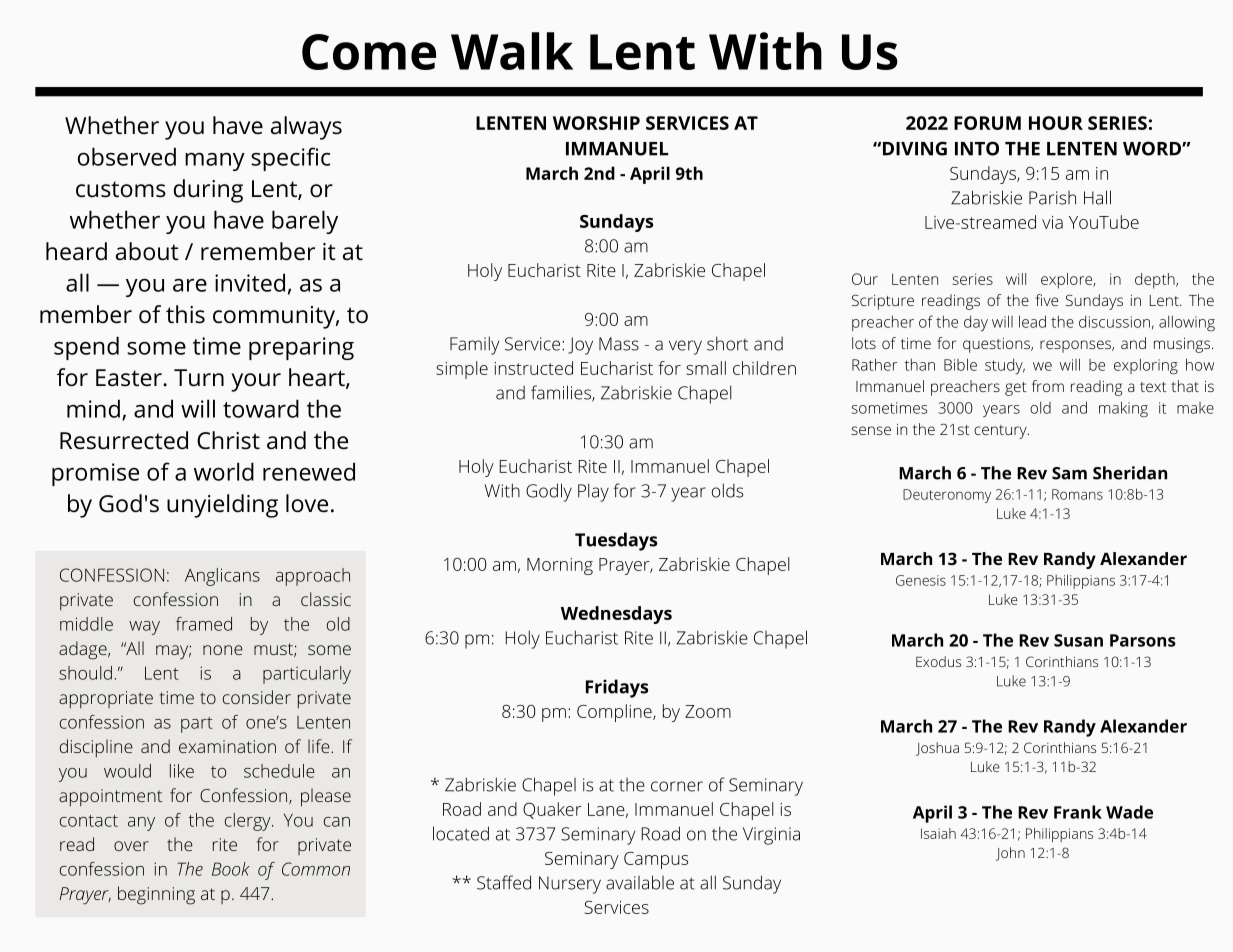  I want to click on Book, so click(231, 869).
